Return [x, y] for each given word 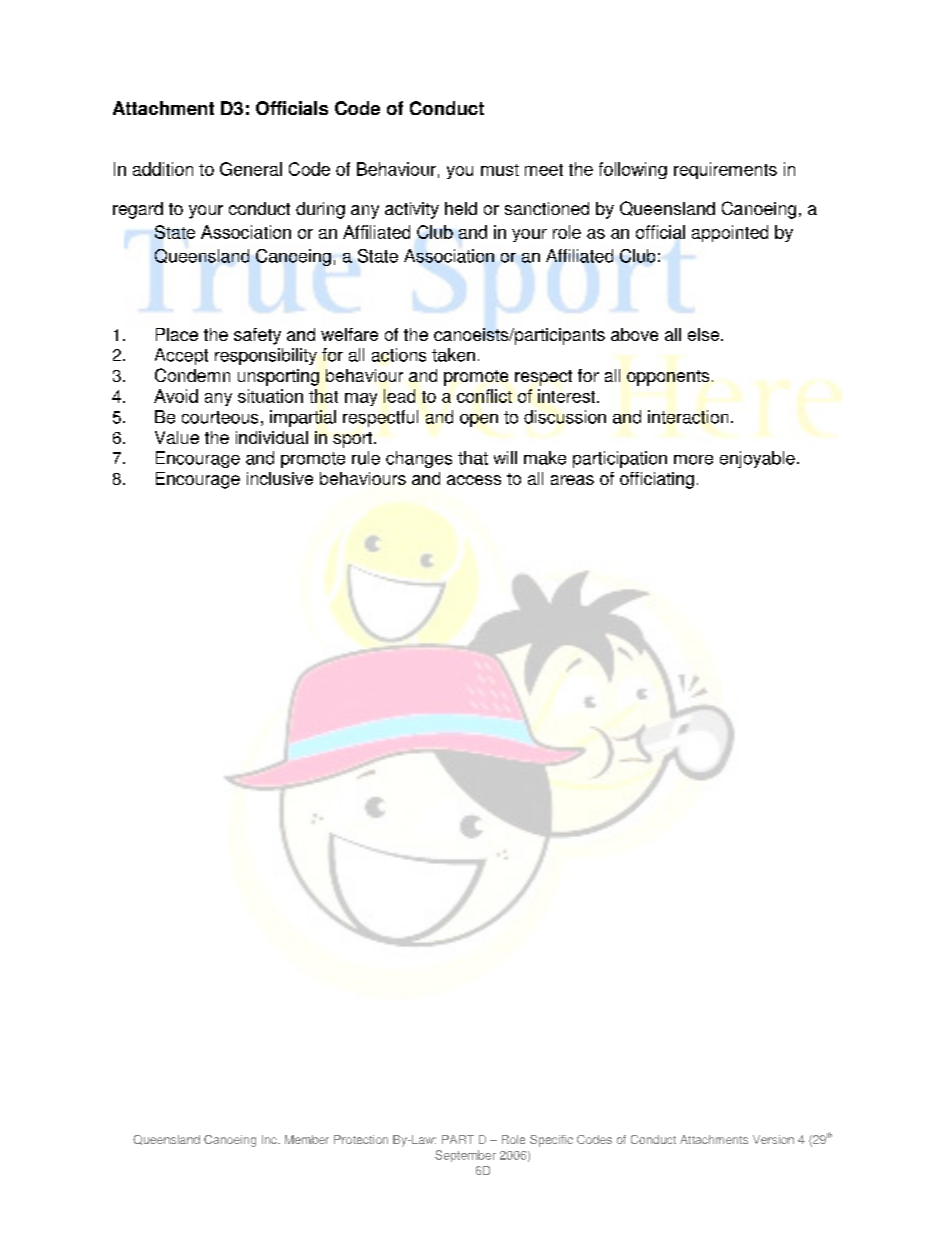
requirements [725, 170]
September [465, 1156]
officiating [657, 480]
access [474, 480]
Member [307, 1139]
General [251, 169]
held [461, 208]
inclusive [280, 478]
